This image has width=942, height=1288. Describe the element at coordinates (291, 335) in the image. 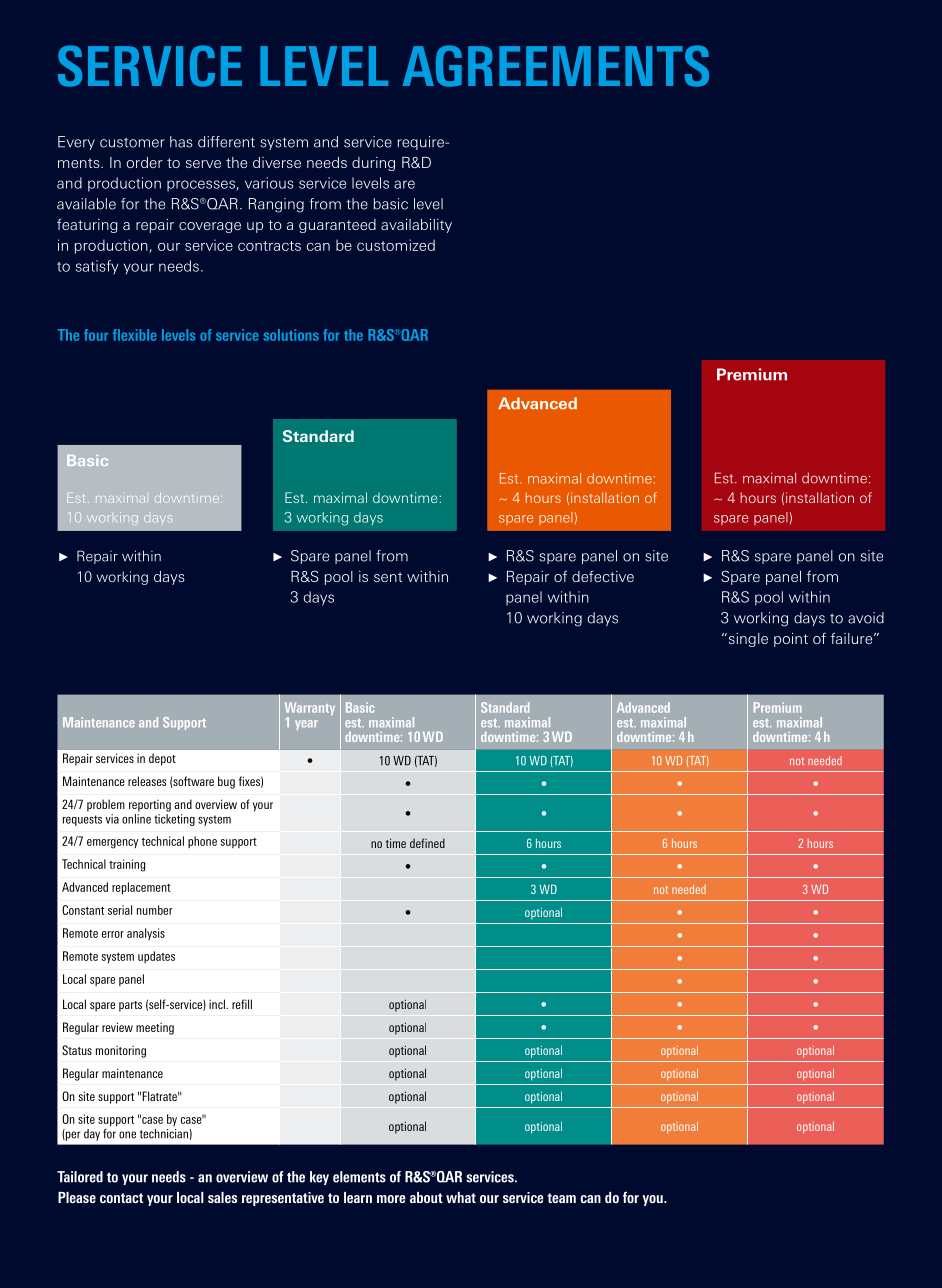

I see `solutions` at that location.
